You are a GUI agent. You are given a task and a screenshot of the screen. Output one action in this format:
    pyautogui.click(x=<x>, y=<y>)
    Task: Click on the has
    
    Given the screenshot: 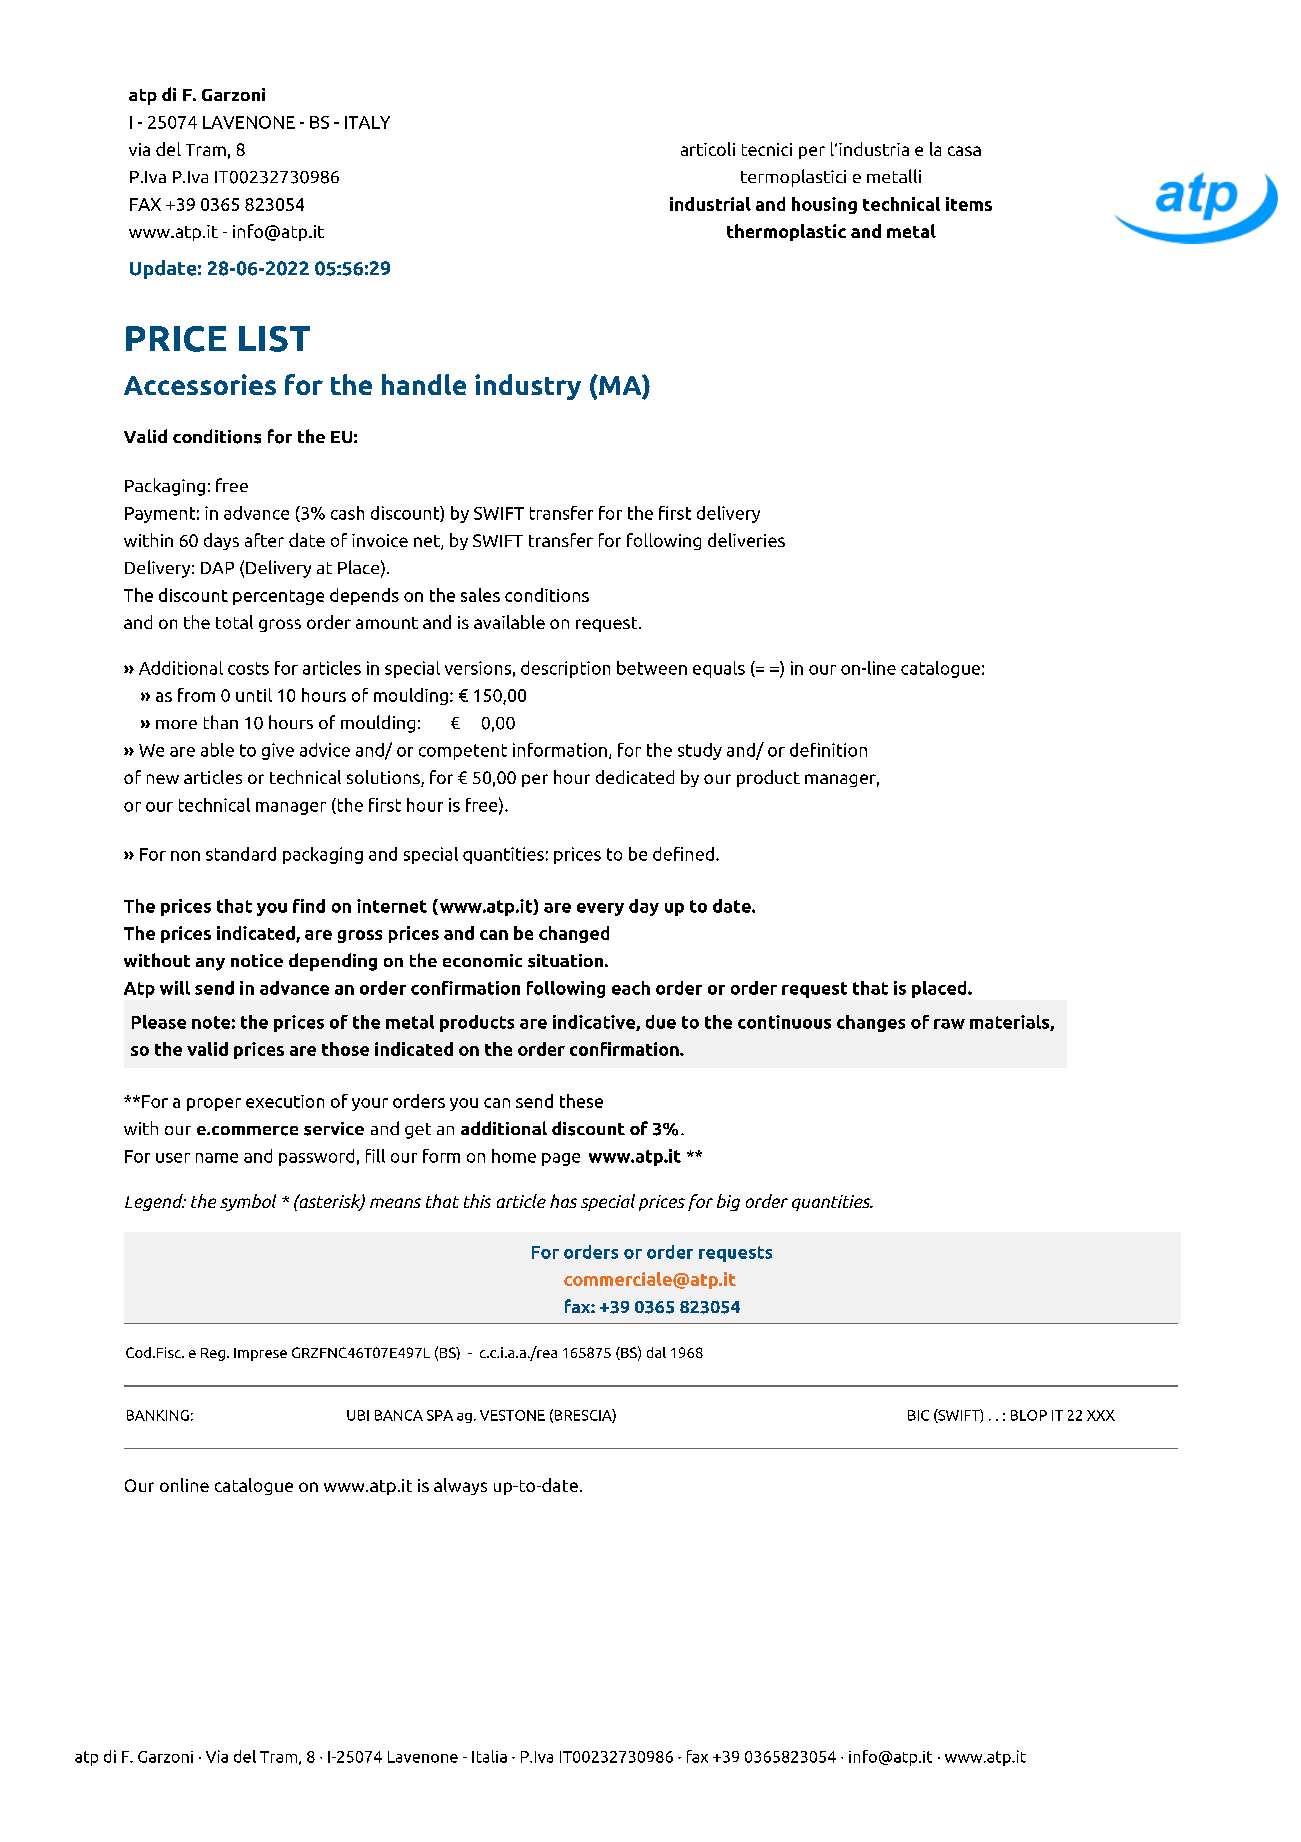 What is the action you would take?
    pyautogui.click(x=563, y=1201)
